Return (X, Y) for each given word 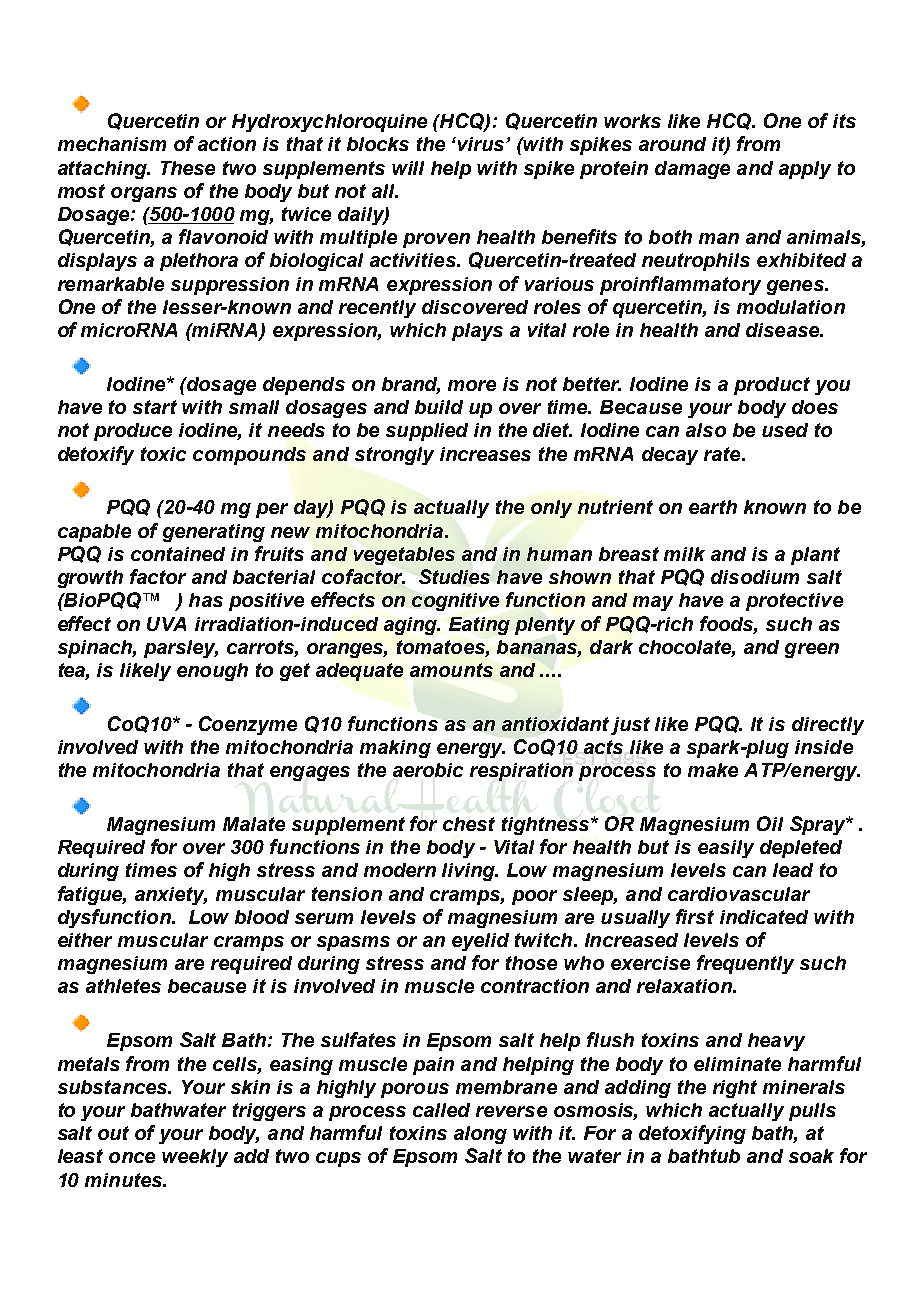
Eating (479, 626)
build (439, 407)
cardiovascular (739, 894)
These (188, 168)
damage (692, 170)
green (812, 650)
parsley (181, 649)
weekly (195, 1158)
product (772, 386)
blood (262, 917)
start (155, 407)
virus (483, 144)
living (470, 872)
